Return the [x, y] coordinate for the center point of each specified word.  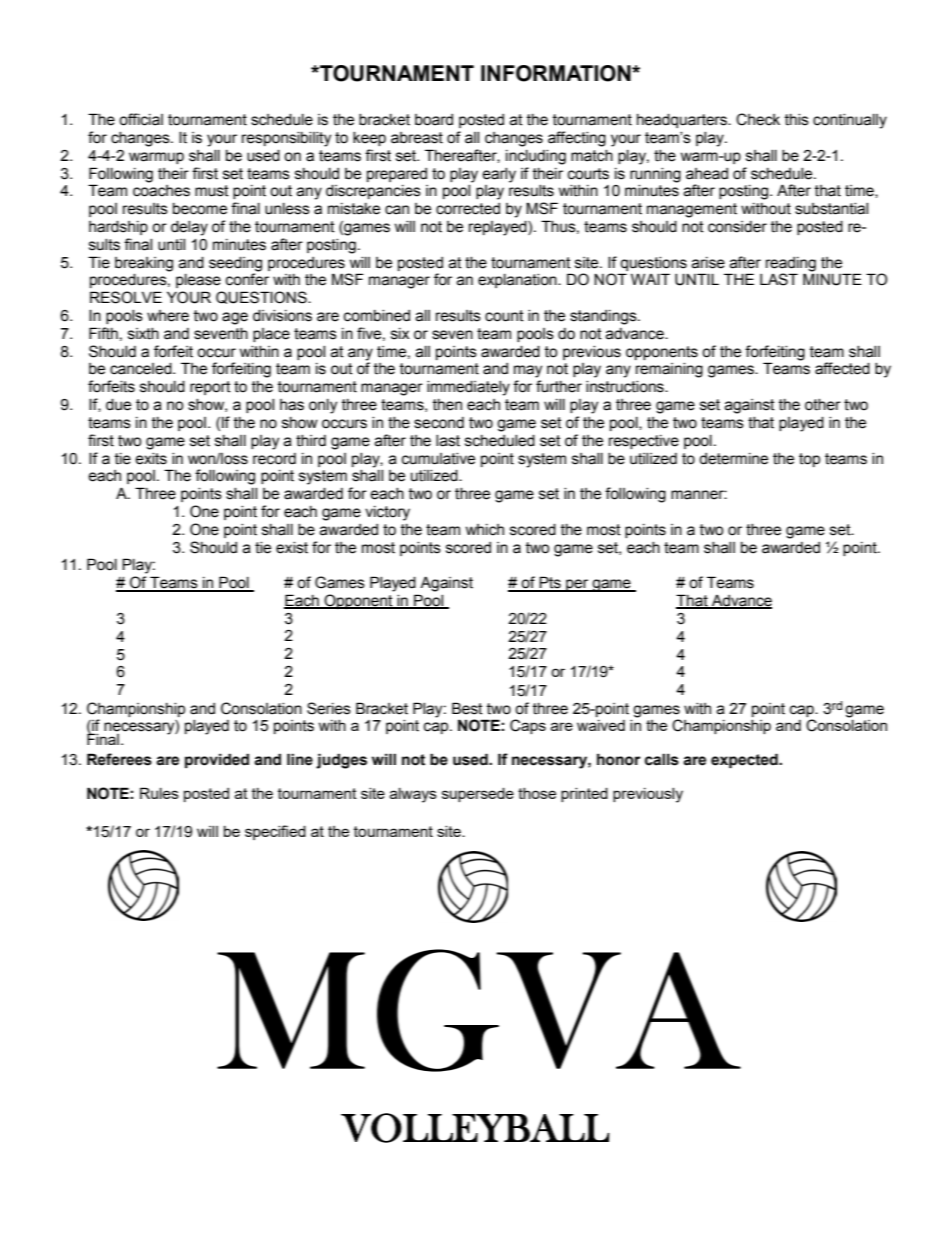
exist [292, 548]
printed [584, 795]
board [434, 120]
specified [275, 832]
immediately [468, 388]
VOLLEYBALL [475, 1128]
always [413, 795]
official [141, 119]
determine [733, 459]
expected [745, 760]
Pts [550, 583]
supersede [478, 795]
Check [758, 119]
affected [842, 368]
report [210, 388]
